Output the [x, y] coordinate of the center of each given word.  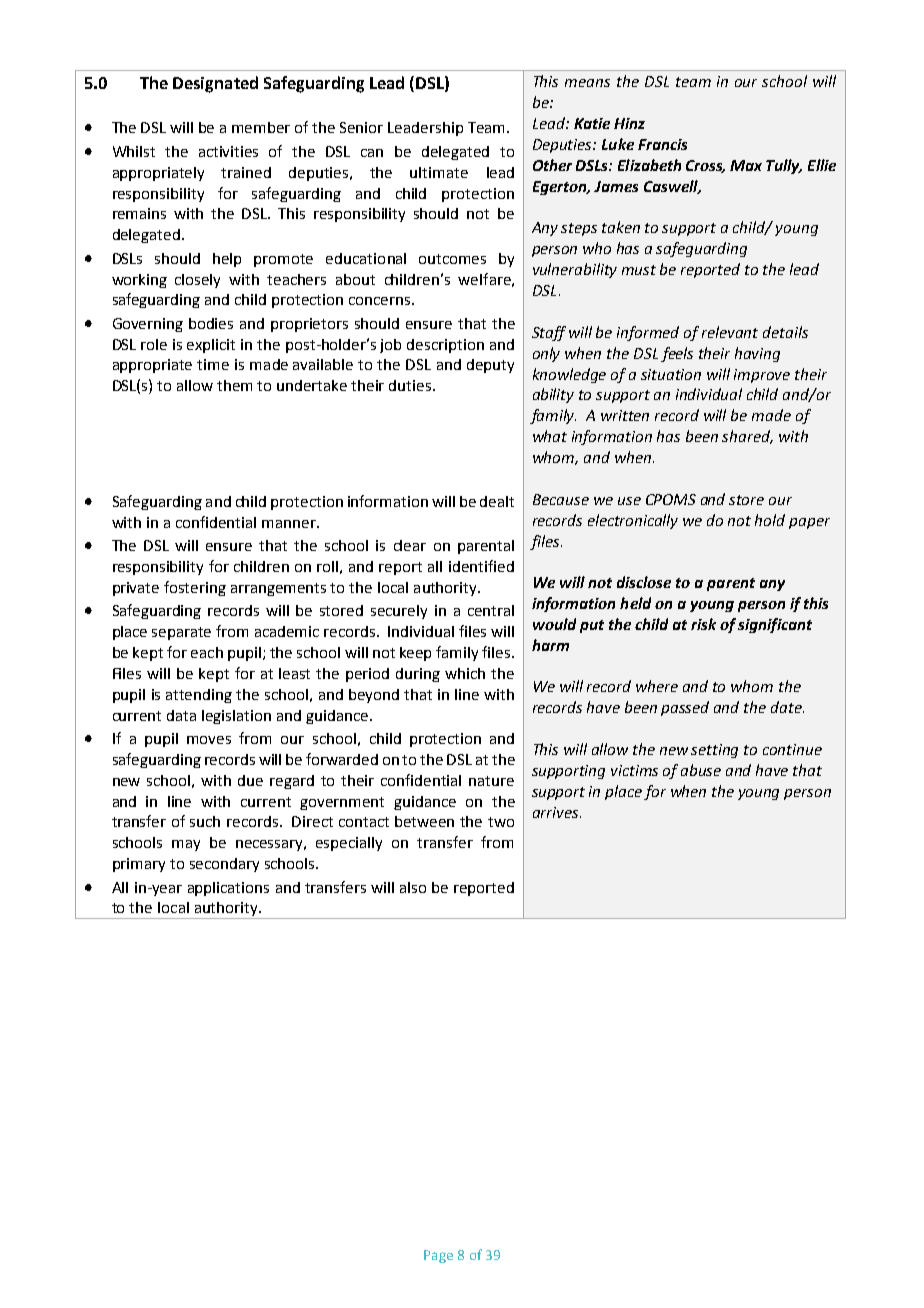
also [413, 887]
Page [438, 1256]
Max [746, 165]
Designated [215, 84]
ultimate [439, 172]
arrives [557, 812]
